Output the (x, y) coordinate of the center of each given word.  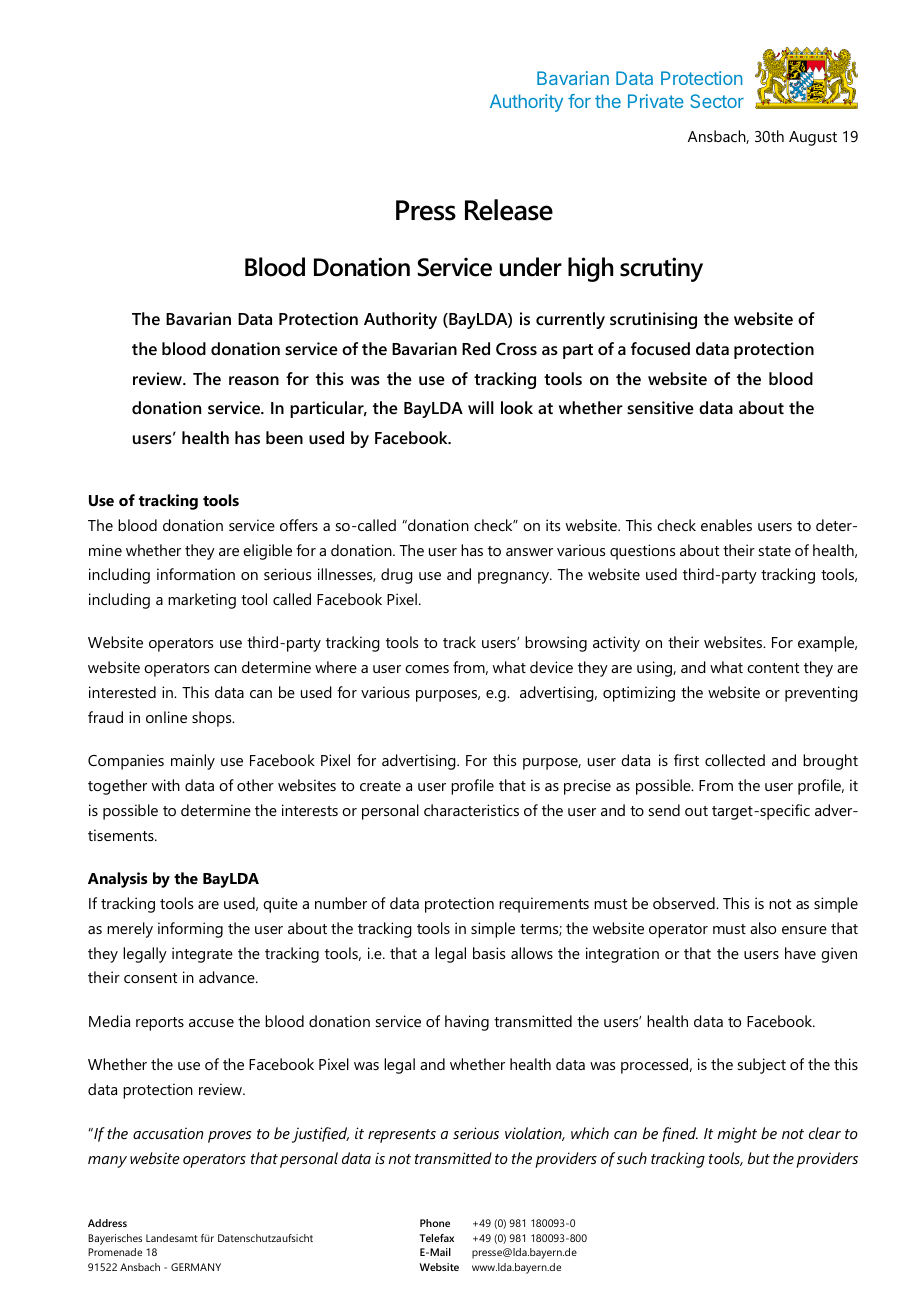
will (481, 407)
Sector (717, 101)
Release (509, 210)
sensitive (660, 407)
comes (427, 669)
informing (190, 930)
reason (254, 380)
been (284, 437)
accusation (168, 1133)
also (763, 928)
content (773, 668)
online (166, 717)
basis (489, 953)
